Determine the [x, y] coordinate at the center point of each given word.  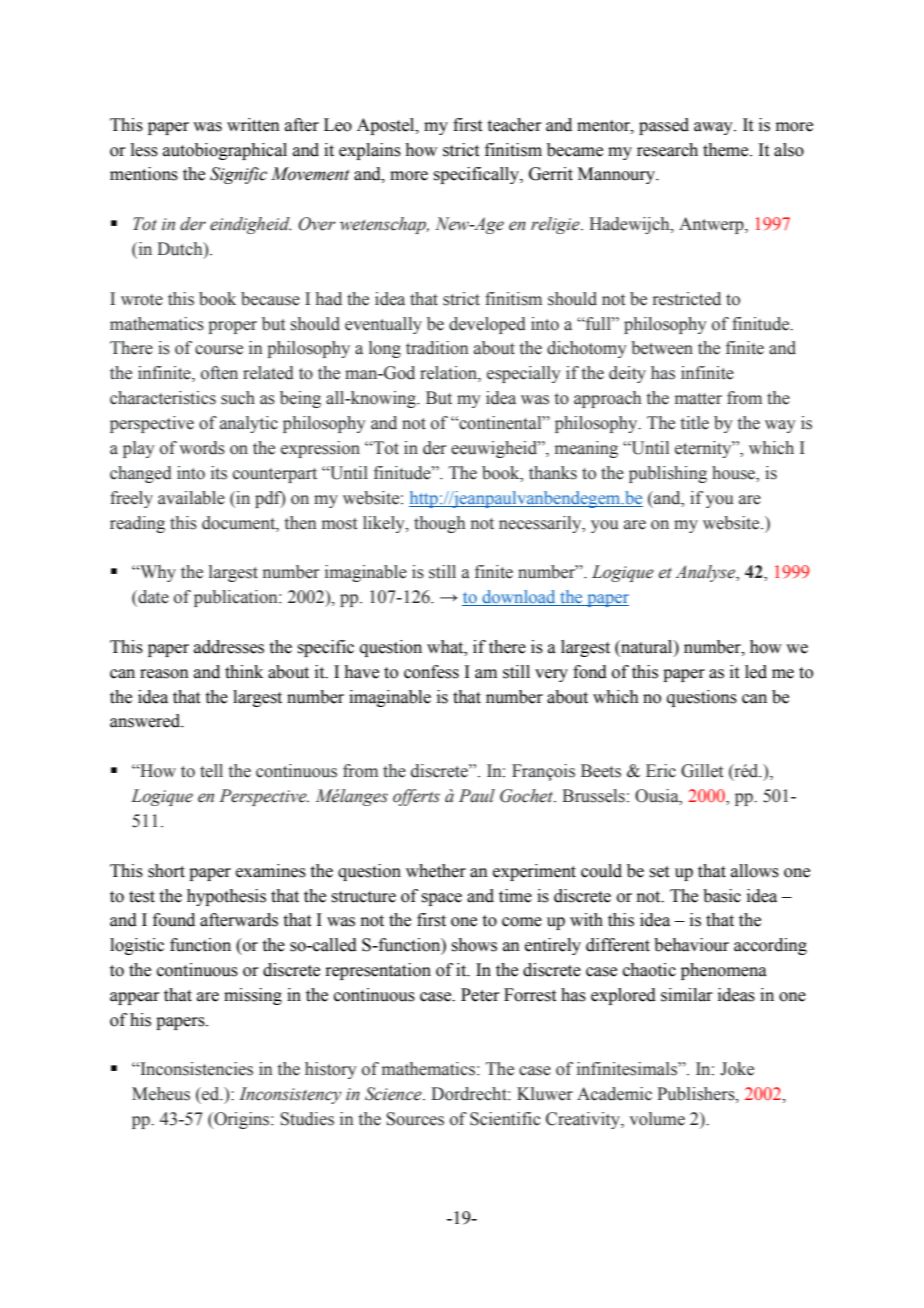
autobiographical [225, 151]
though [439, 524]
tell [211, 771]
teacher [515, 125]
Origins [242, 1120]
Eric [661, 771]
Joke [737, 1069]
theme [727, 150]
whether [436, 871]
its [219, 473]
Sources [415, 1119]
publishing [668, 474]
